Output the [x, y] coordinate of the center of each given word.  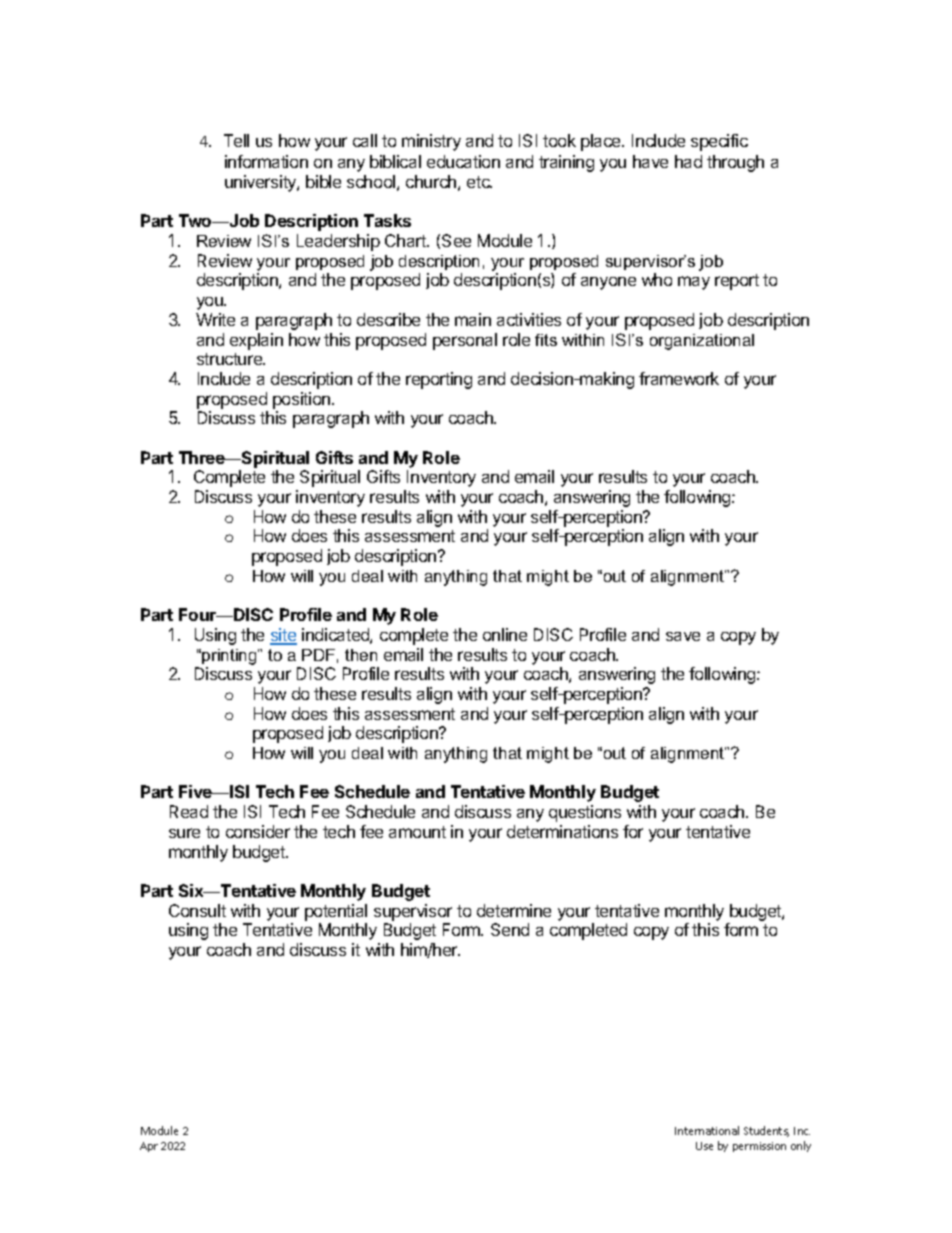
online [505, 634]
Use [704, 1146]
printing [229, 657]
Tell [236, 140]
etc [479, 182]
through [735, 163]
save [683, 636]
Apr [149, 1147]
